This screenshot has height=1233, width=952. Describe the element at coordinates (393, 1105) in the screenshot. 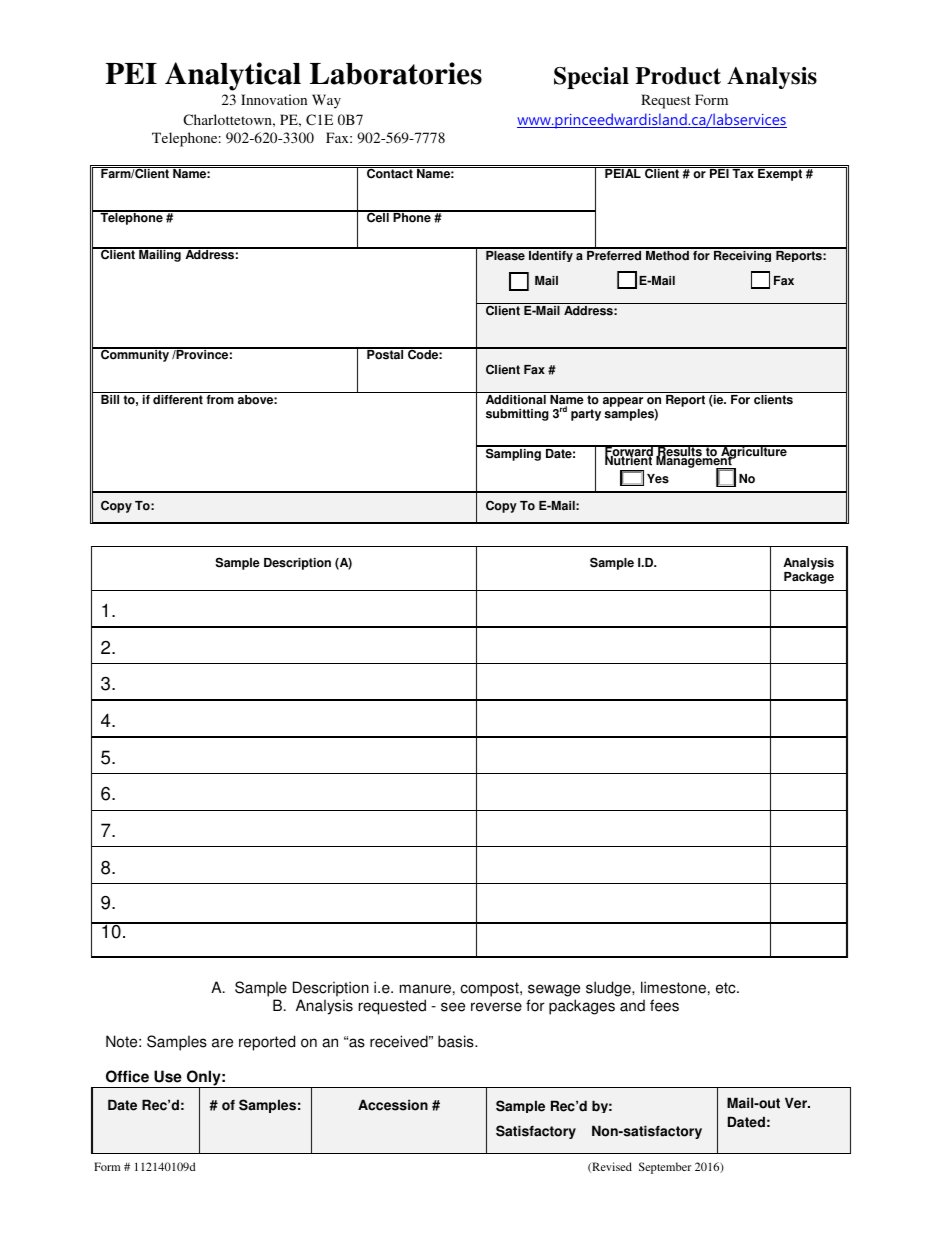

I see `Accession` at that location.
